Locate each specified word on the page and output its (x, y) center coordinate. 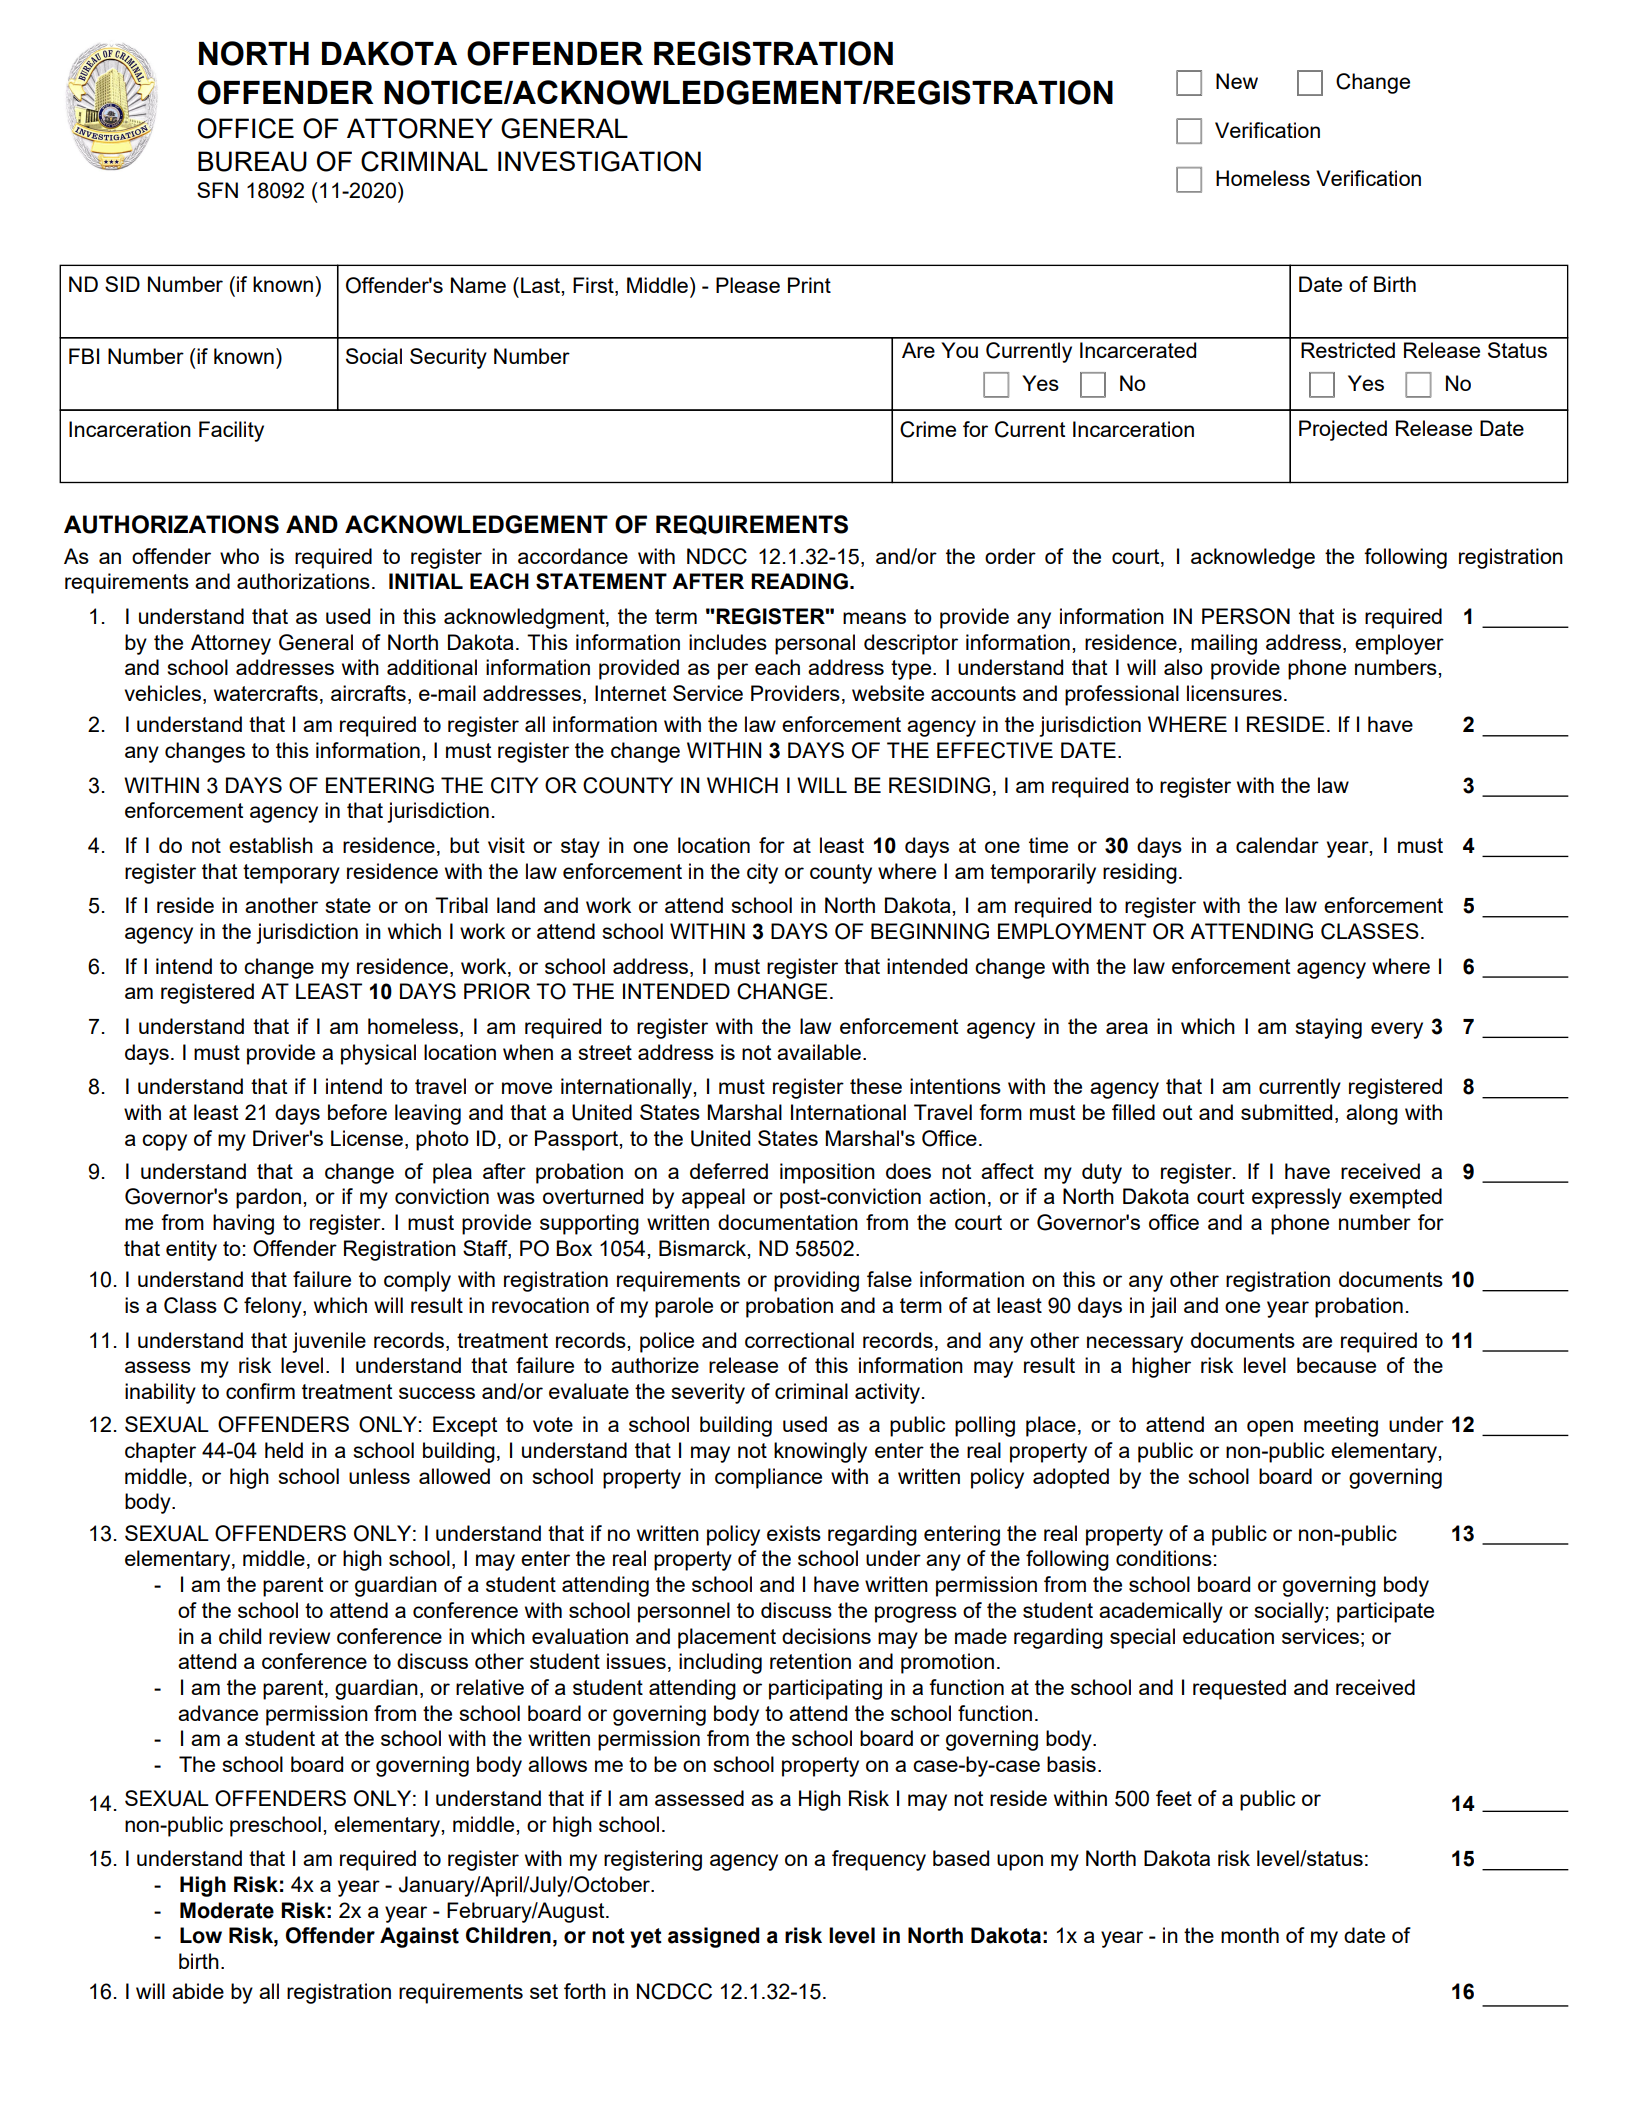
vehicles (162, 693)
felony (274, 1307)
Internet (630, 693)
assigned (713, 1937)
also (1183, 667)
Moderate (227, 1910)
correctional (799, 1340)
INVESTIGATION (599, 161)
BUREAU (252, 161)
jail (1163, 1307)
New (1237, 81)
